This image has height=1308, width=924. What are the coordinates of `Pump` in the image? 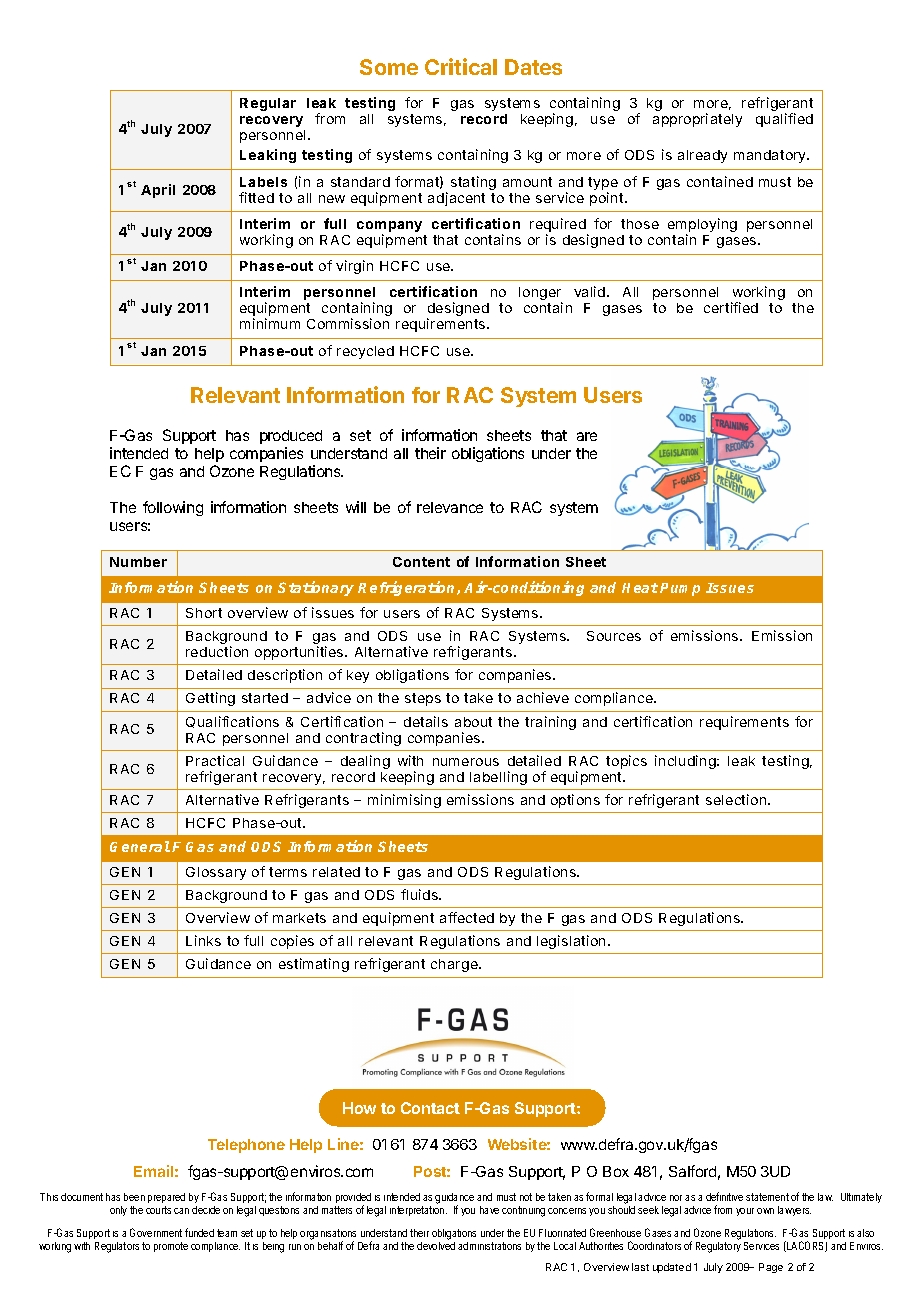 It's located at (680, 589).
